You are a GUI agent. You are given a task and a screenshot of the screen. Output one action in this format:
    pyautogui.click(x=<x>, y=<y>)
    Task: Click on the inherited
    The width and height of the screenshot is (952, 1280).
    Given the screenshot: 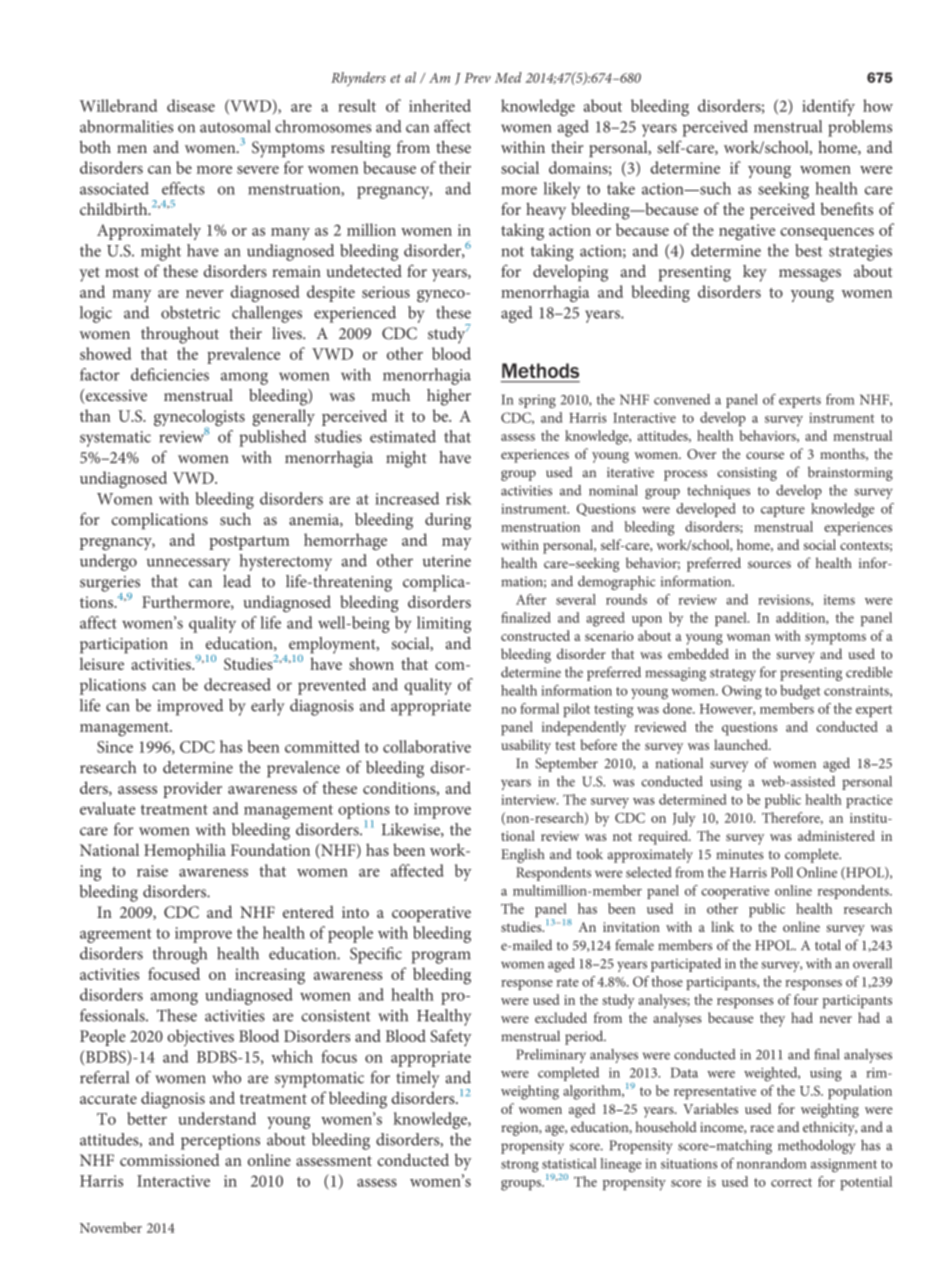 What is the action you would take?
    pyautogui.click(x=440, y=105)
